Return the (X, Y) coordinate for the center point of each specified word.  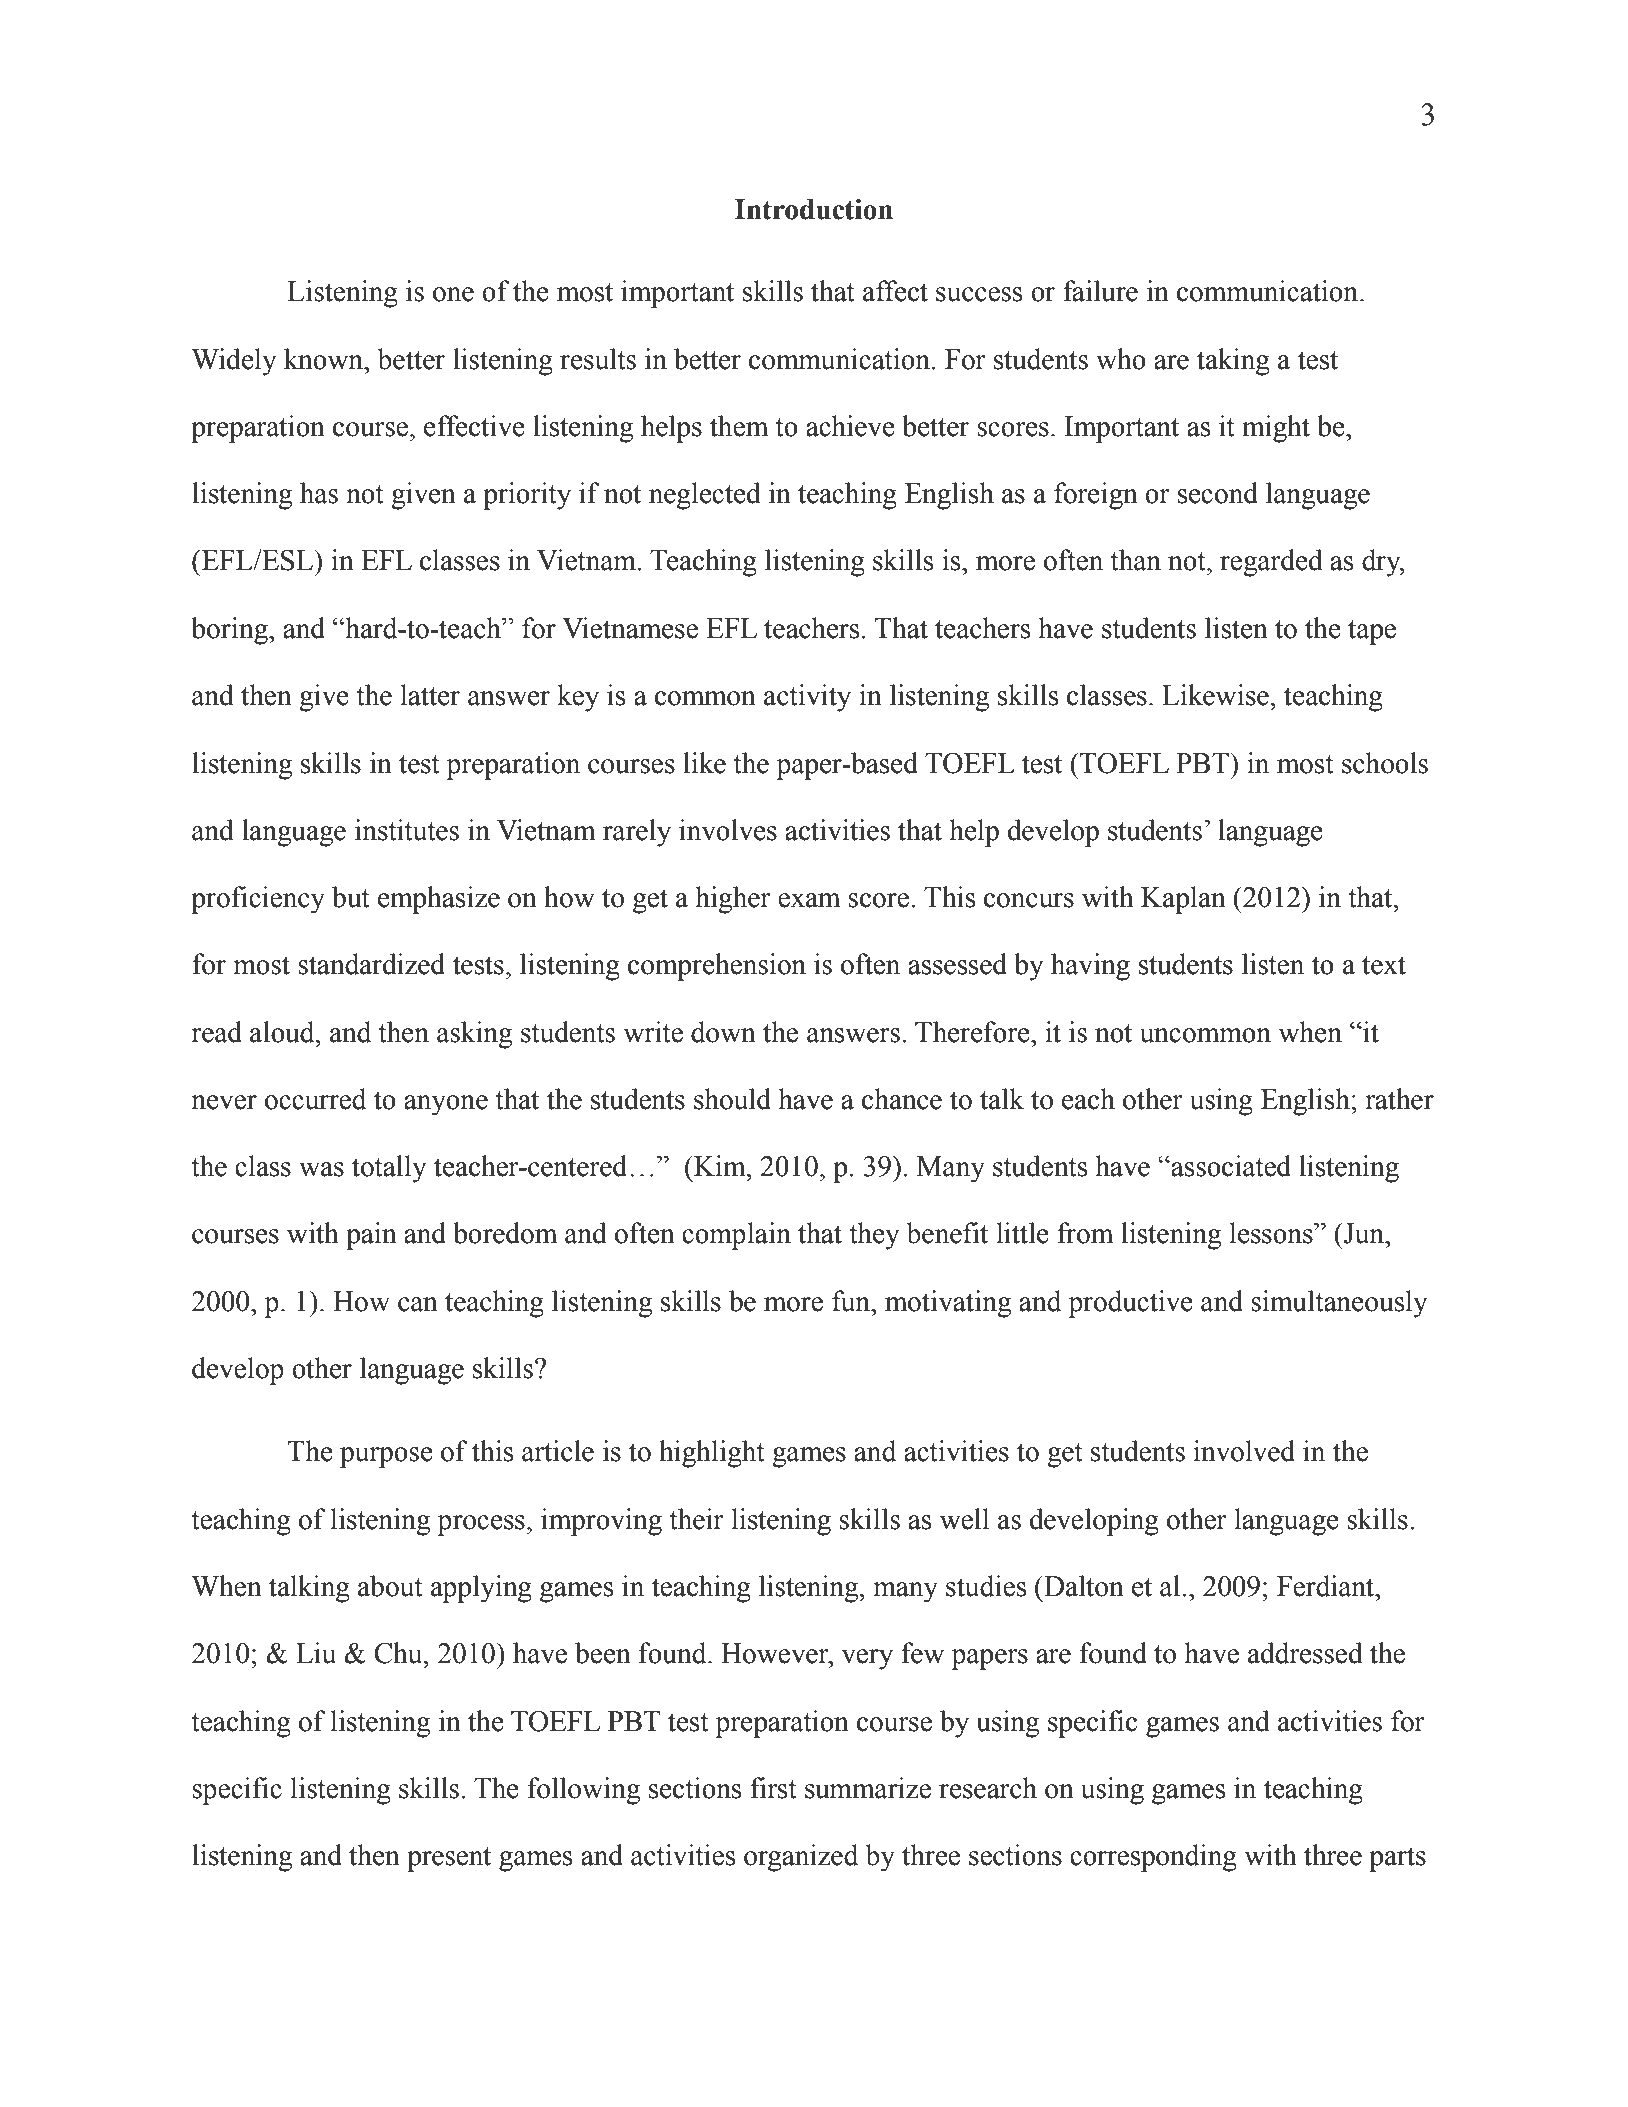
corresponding (1153, 1858)
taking (1233, 362)
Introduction (814, 209)
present (449, 1859)
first (773, 1788)
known (325, 359)
